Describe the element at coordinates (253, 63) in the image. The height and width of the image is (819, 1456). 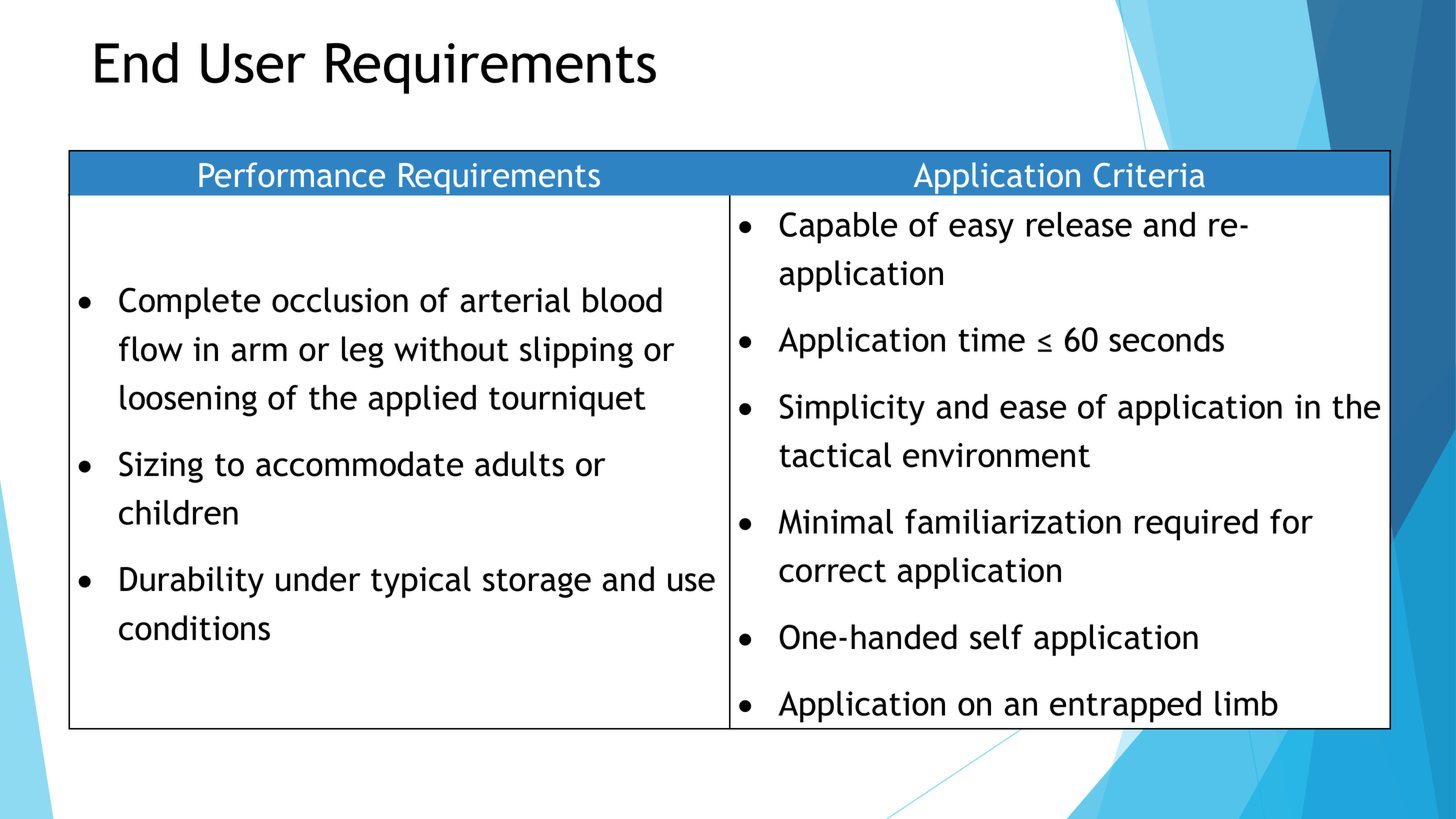
I see `User` at that location.
